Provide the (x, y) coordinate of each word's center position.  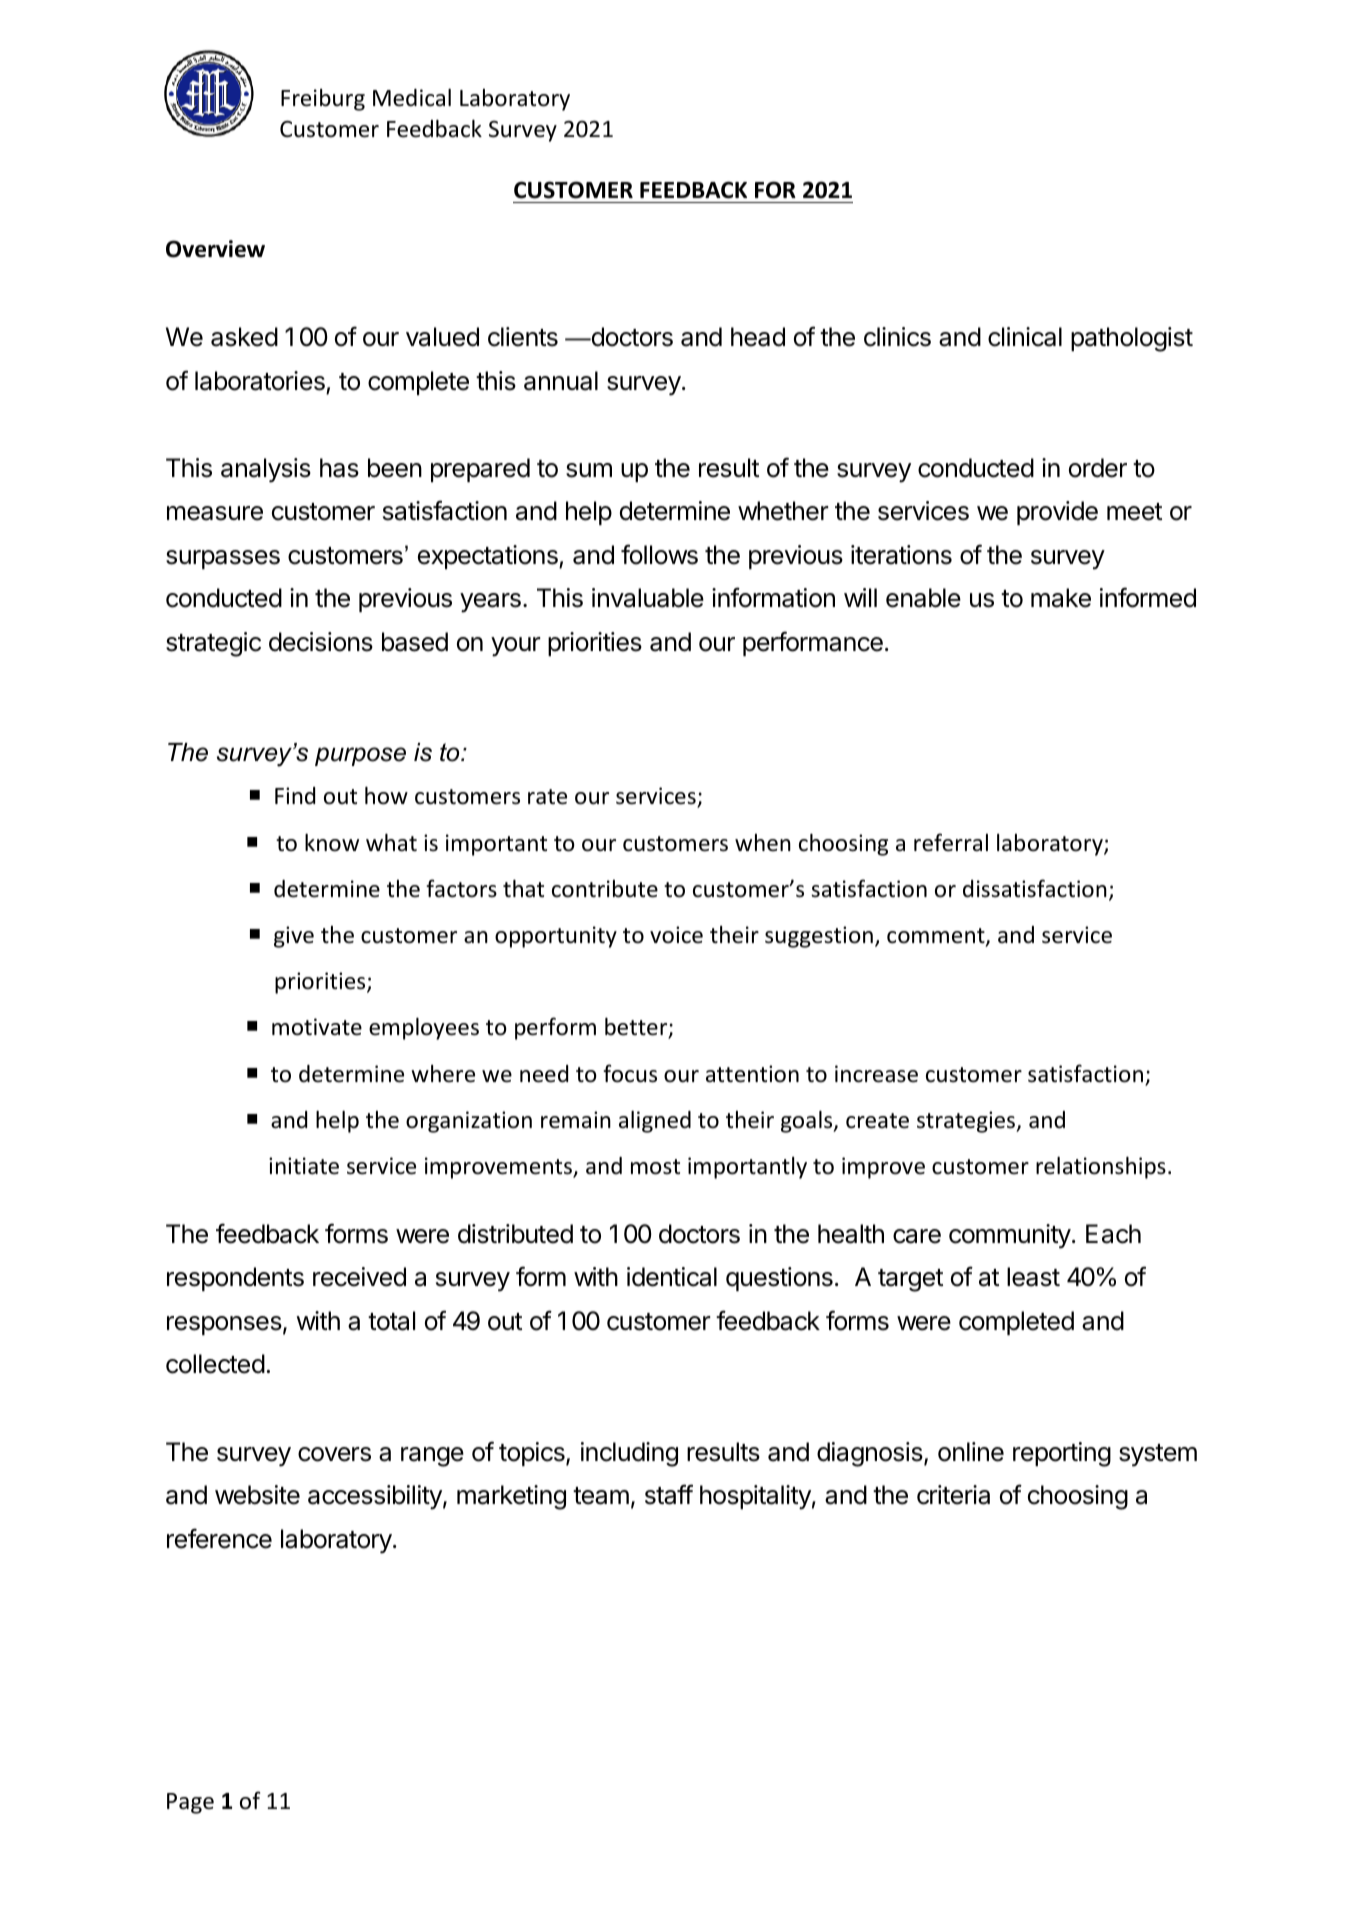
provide (1057, 513)
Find (295, 796)
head (758, 337)
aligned (655, 1121)
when (763, 843)
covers (334, 1454)
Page (190, 1803)
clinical (1025, 337)
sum (589, 470)
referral (951, 842)
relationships (1101, 1167)
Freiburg (323, 100)
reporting (1062, 1454)
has (339, 468)
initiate (304, 1166)
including (629, 1454)
